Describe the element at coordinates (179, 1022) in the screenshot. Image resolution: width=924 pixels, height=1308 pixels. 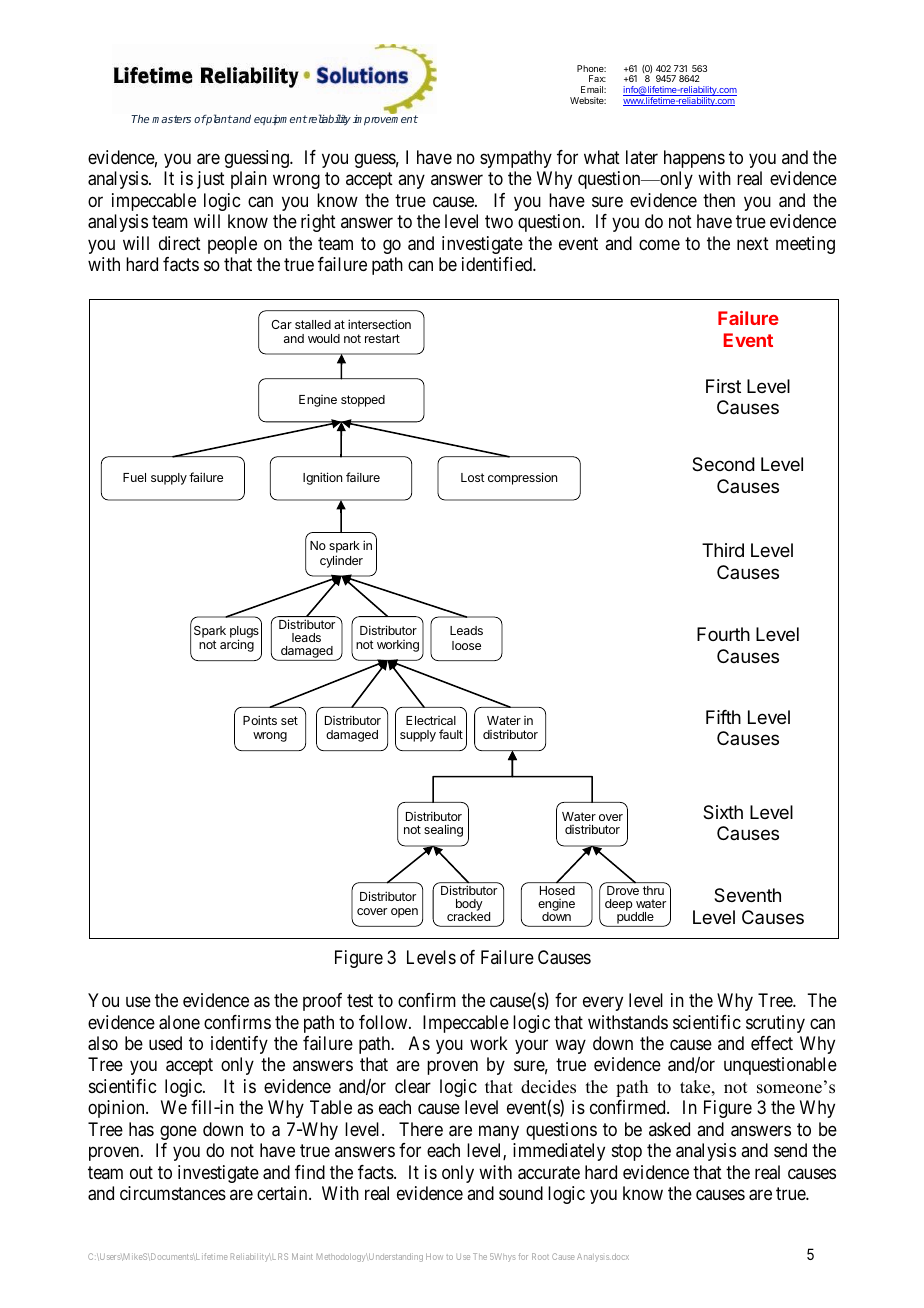
I see `alone` at that location.
